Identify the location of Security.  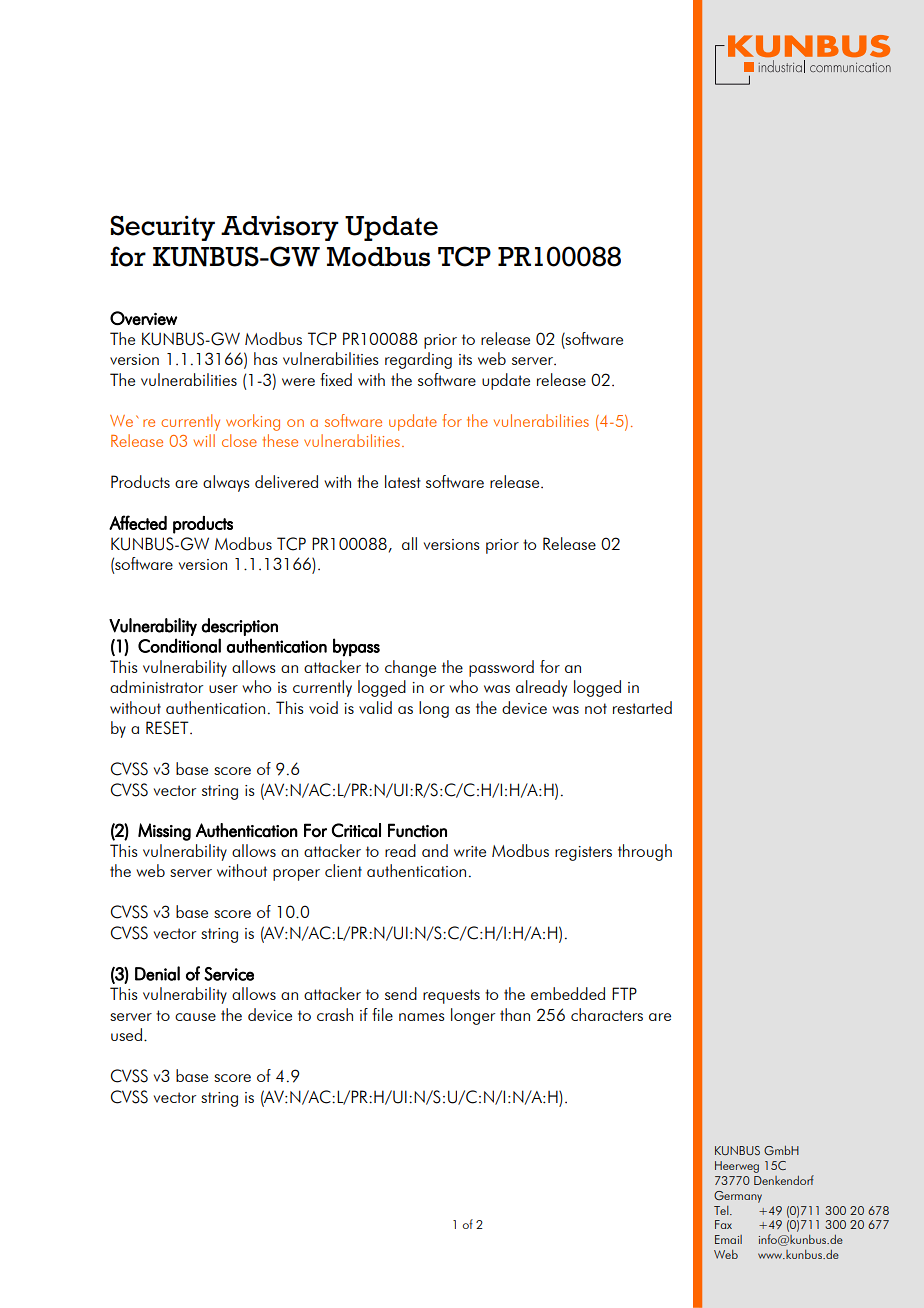
(163, 228).
